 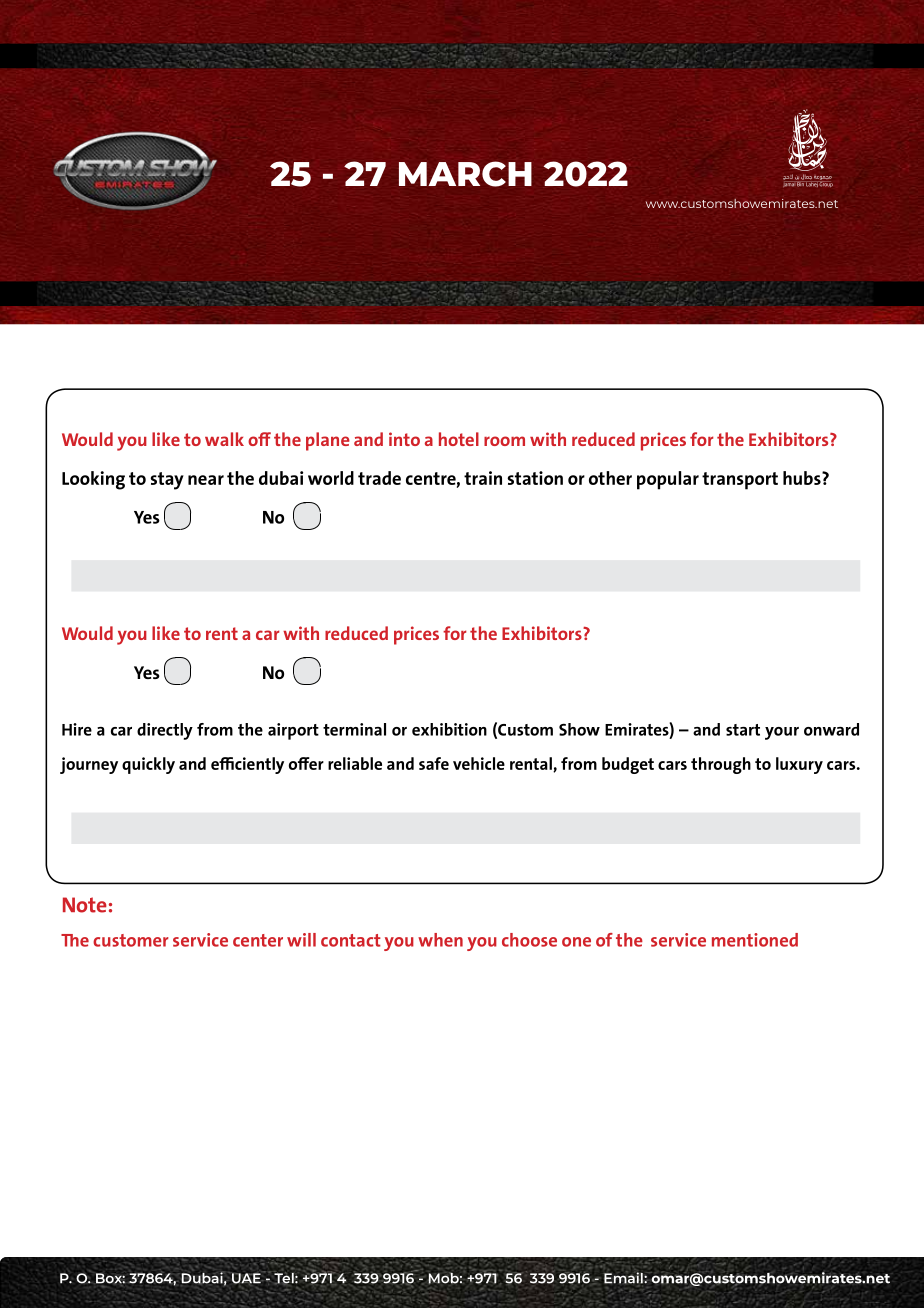 I want to click on directly, so click(x=165, y=731).
